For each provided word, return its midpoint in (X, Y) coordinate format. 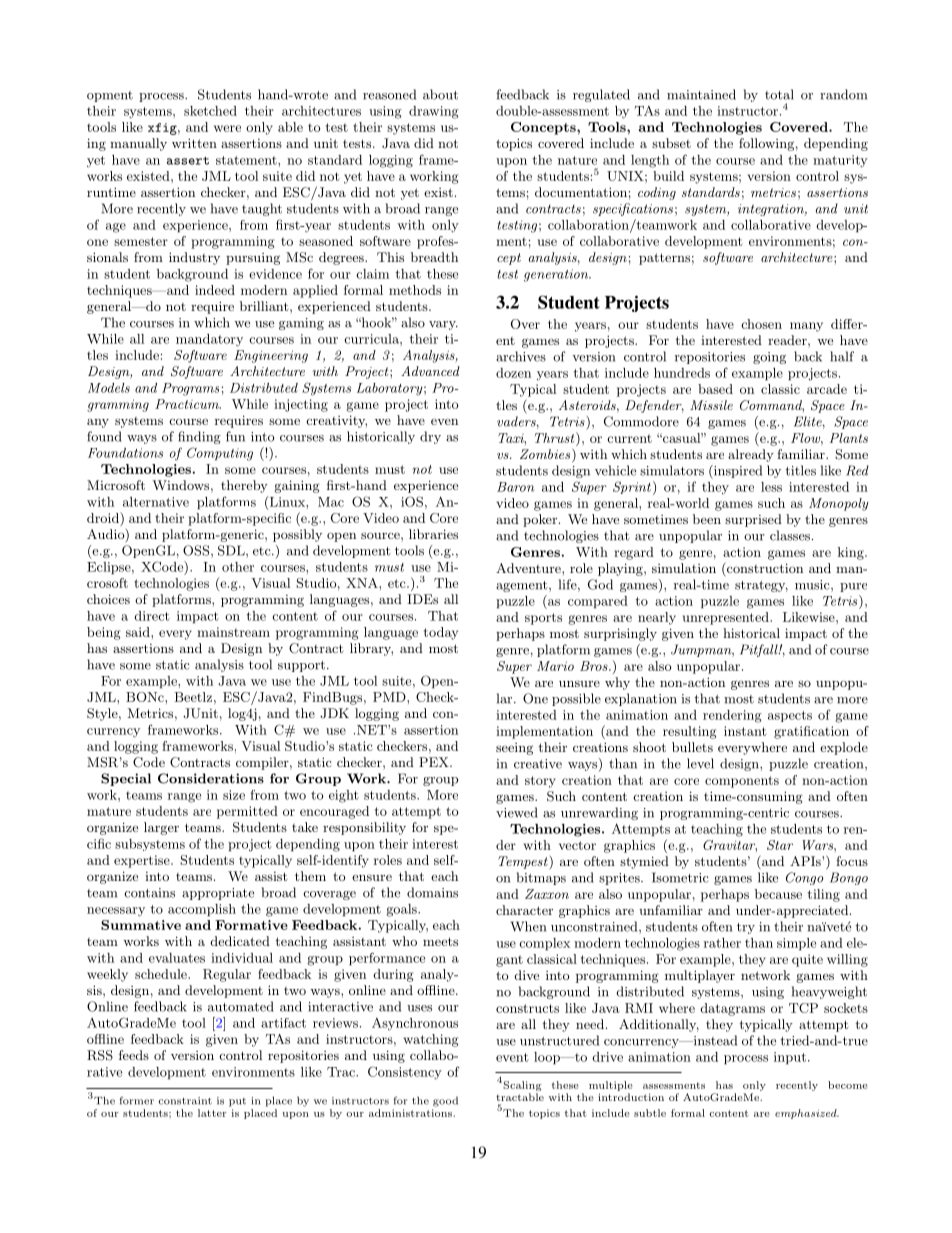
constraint (185, 1101)
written (194, 143)
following (766, 144)
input (790, 1058)
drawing (434, 112)
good (445, 1101)
